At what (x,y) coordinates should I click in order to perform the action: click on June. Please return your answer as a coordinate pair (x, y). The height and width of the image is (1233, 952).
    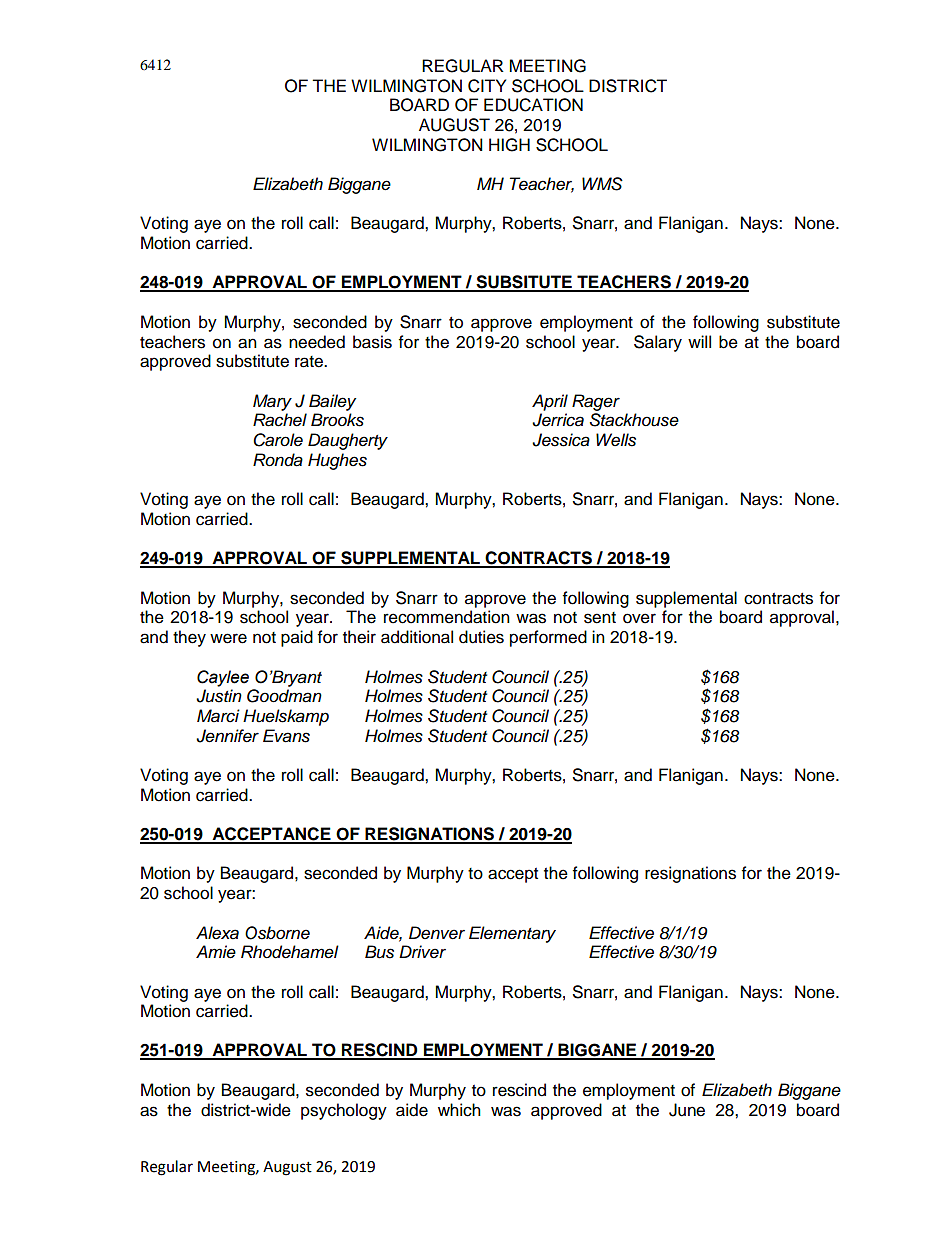
    Looking at the image, I should click on (687, 1110).
